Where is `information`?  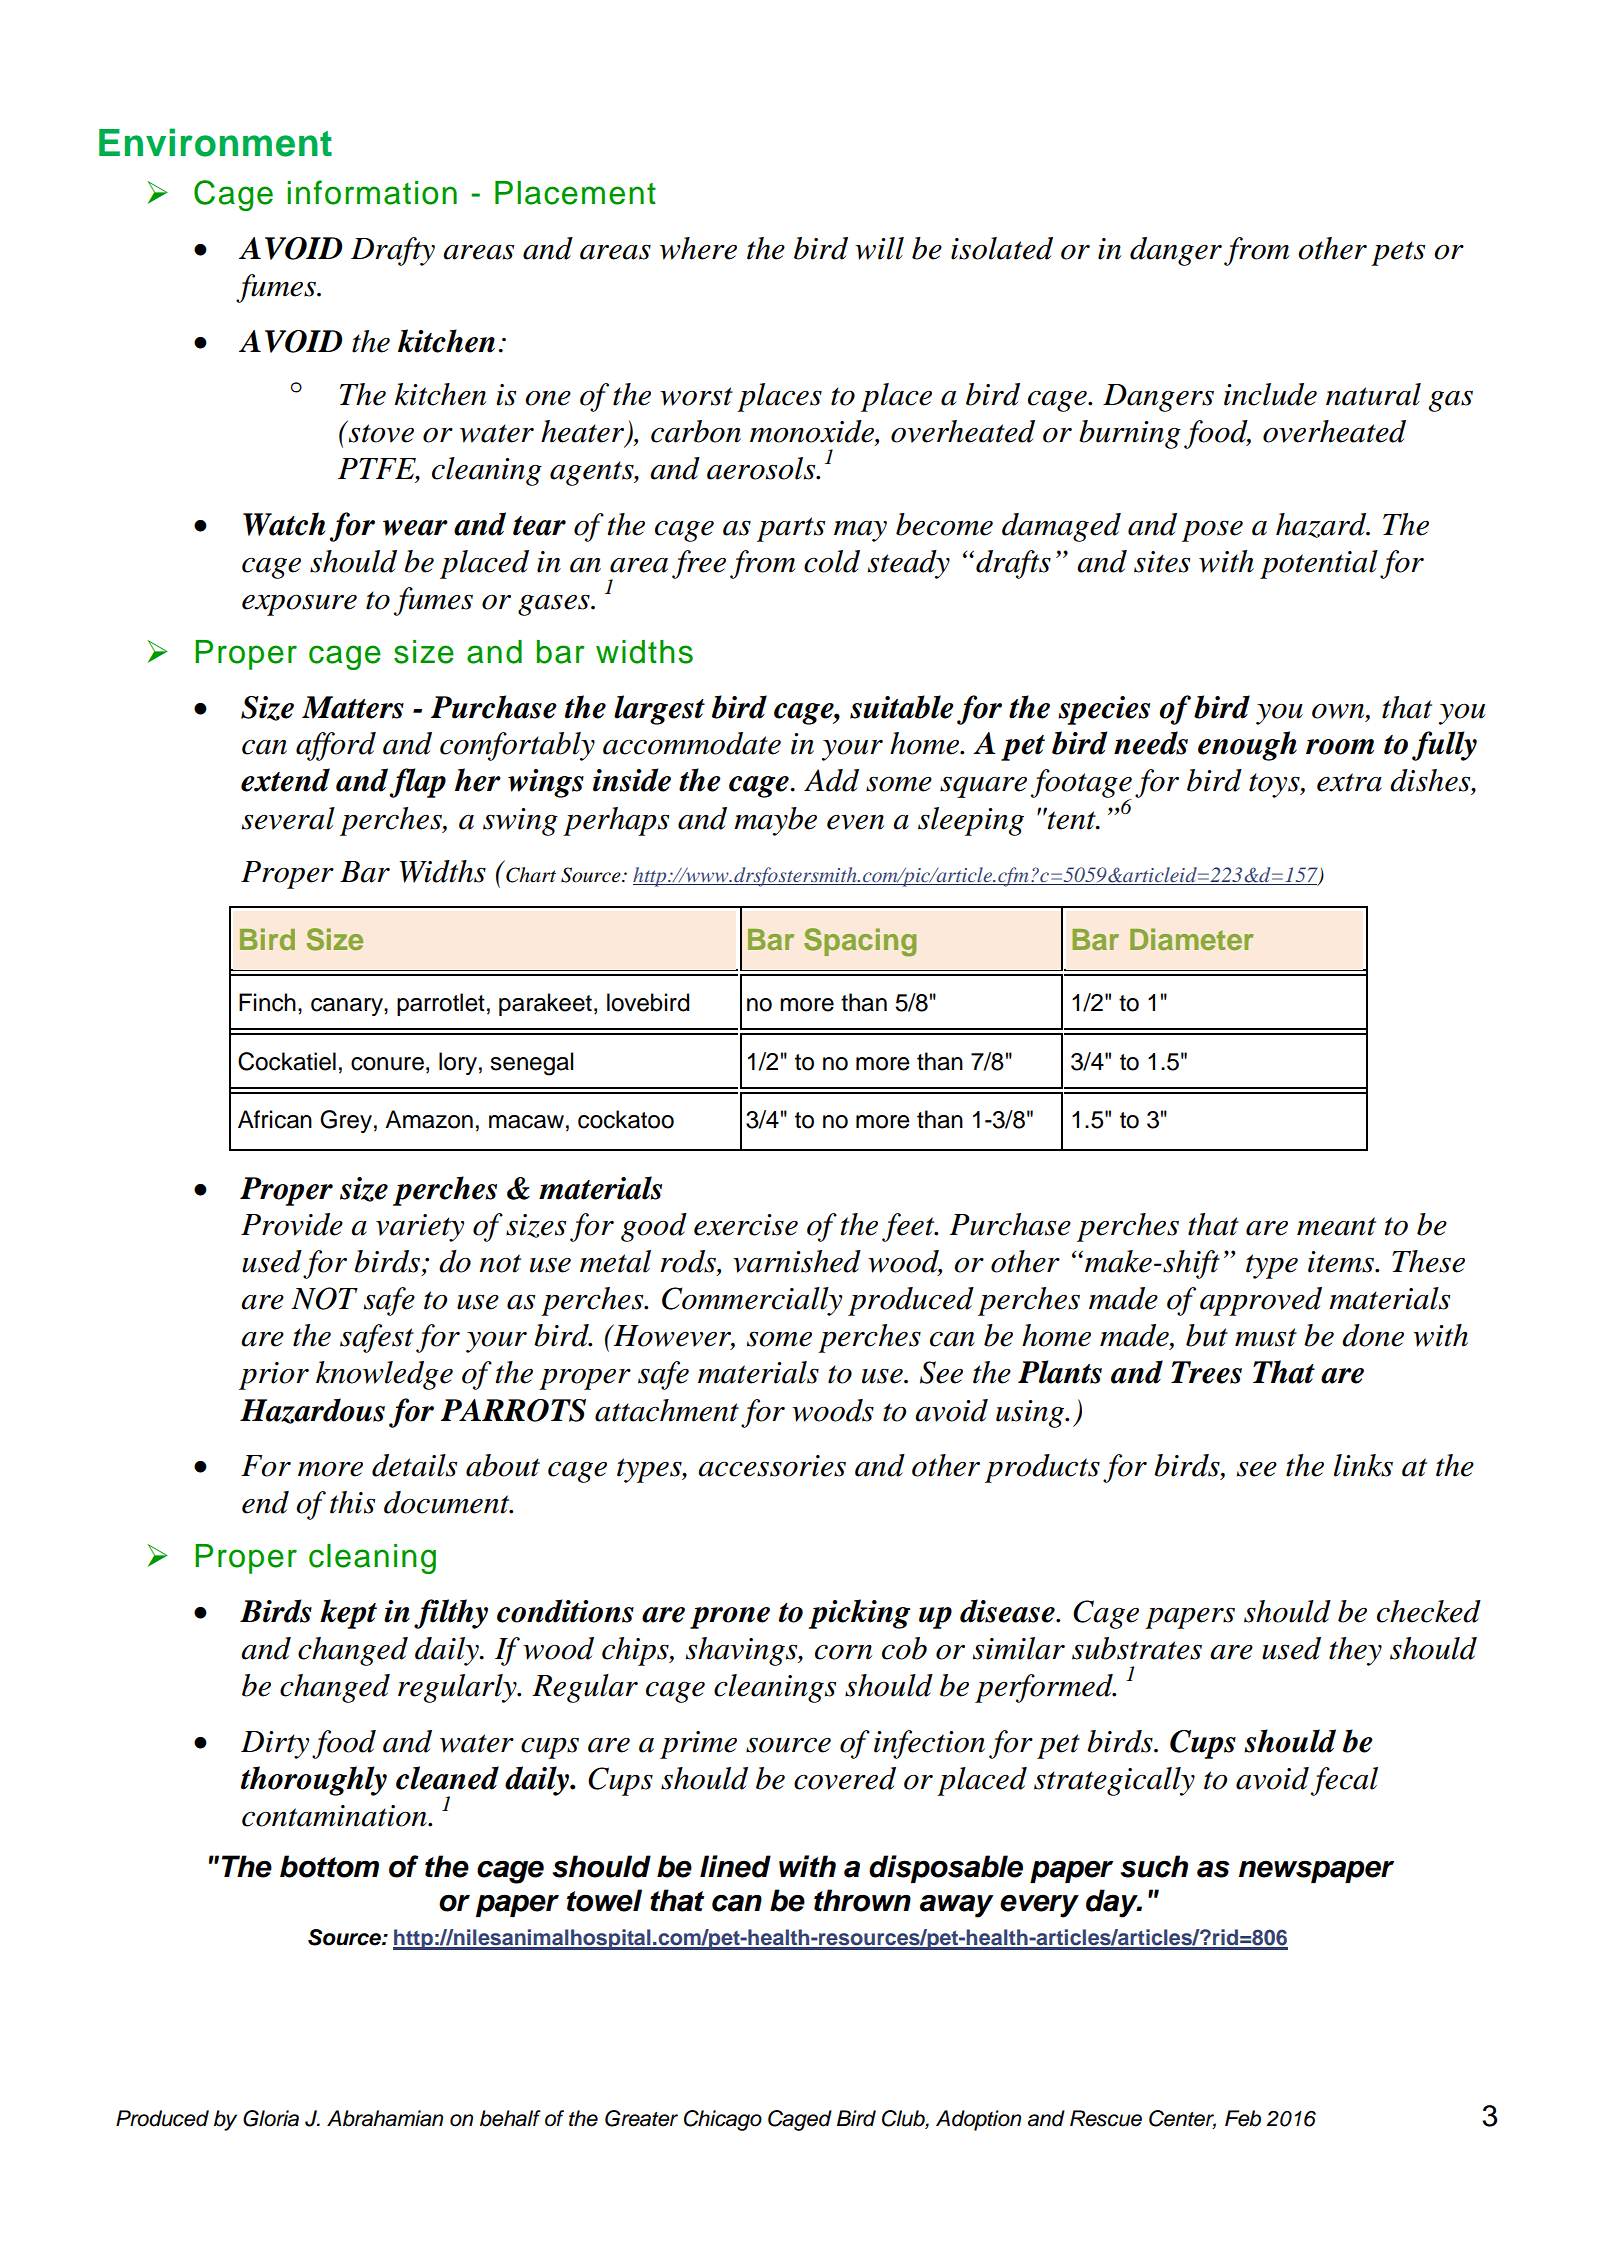 information is located at coordinates (372, 192).
